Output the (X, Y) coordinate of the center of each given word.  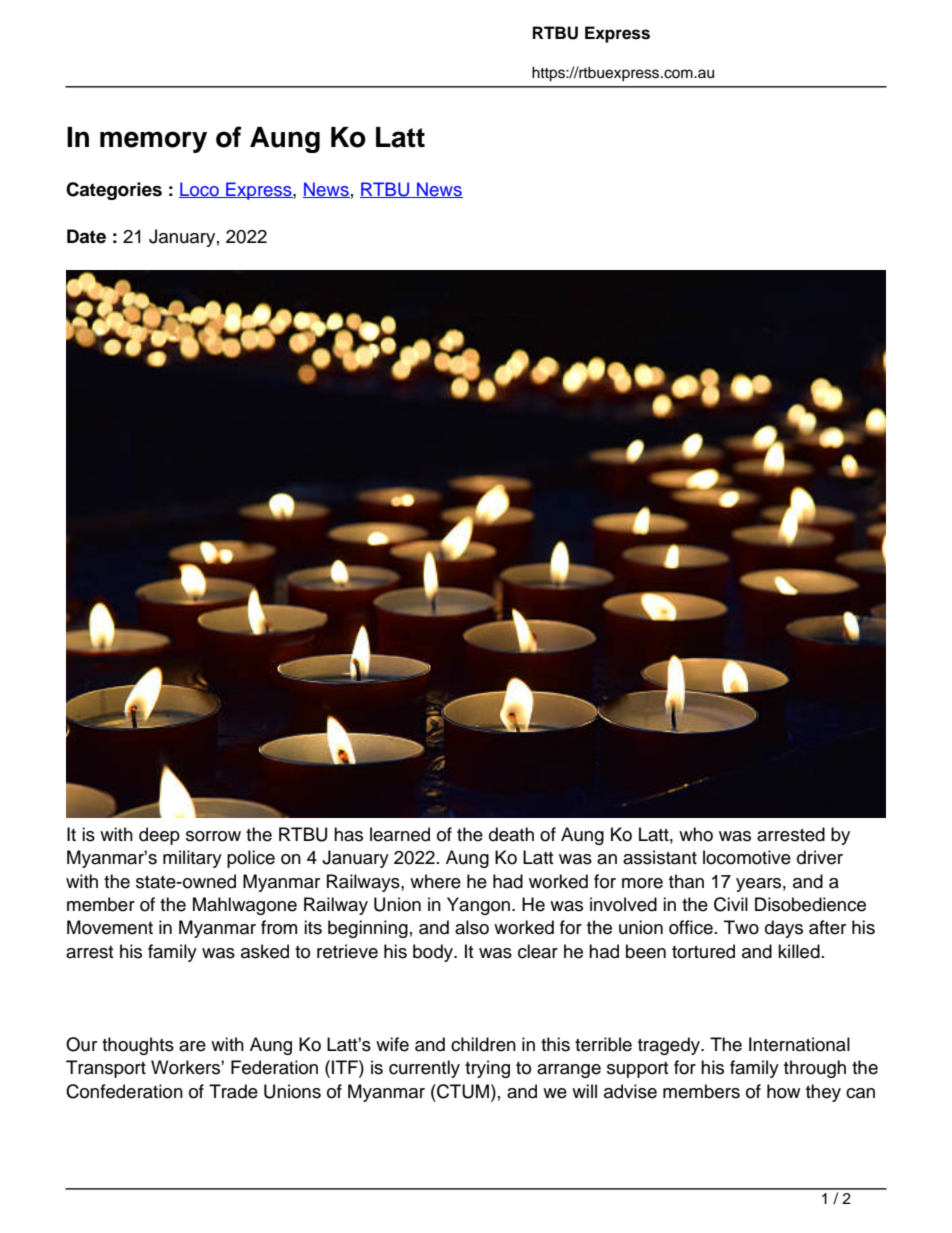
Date (86, 236)
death (511, 834)
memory (153, 142)
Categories (114, 191)
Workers (186, 1067)
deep (159, 836)
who (696, 834)
